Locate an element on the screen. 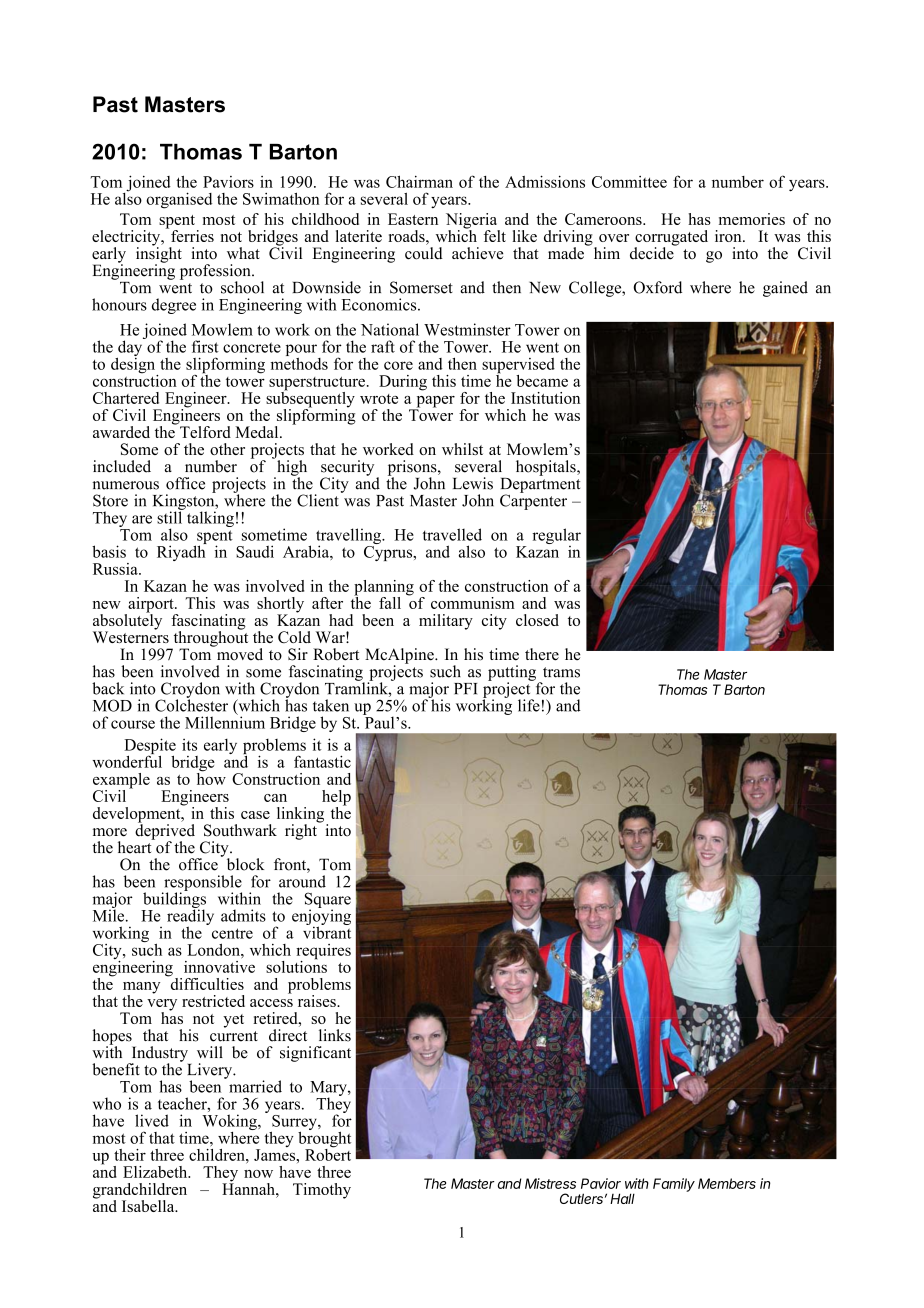 Image resolution: width=924 pixels, height=1308 pixels. iron is located at coordinates (729, 236).
